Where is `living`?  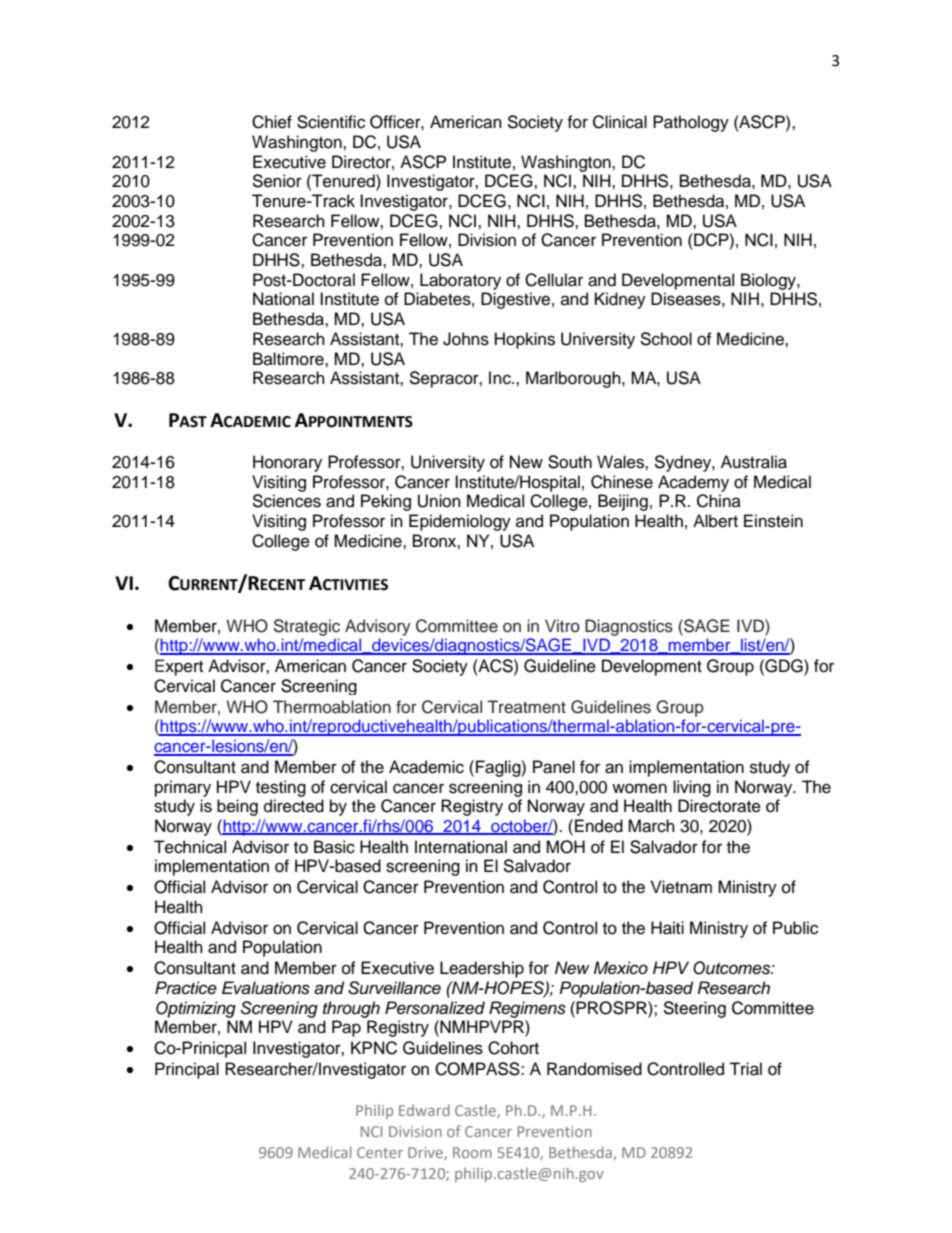 living is located at coordinates (692, 788).
